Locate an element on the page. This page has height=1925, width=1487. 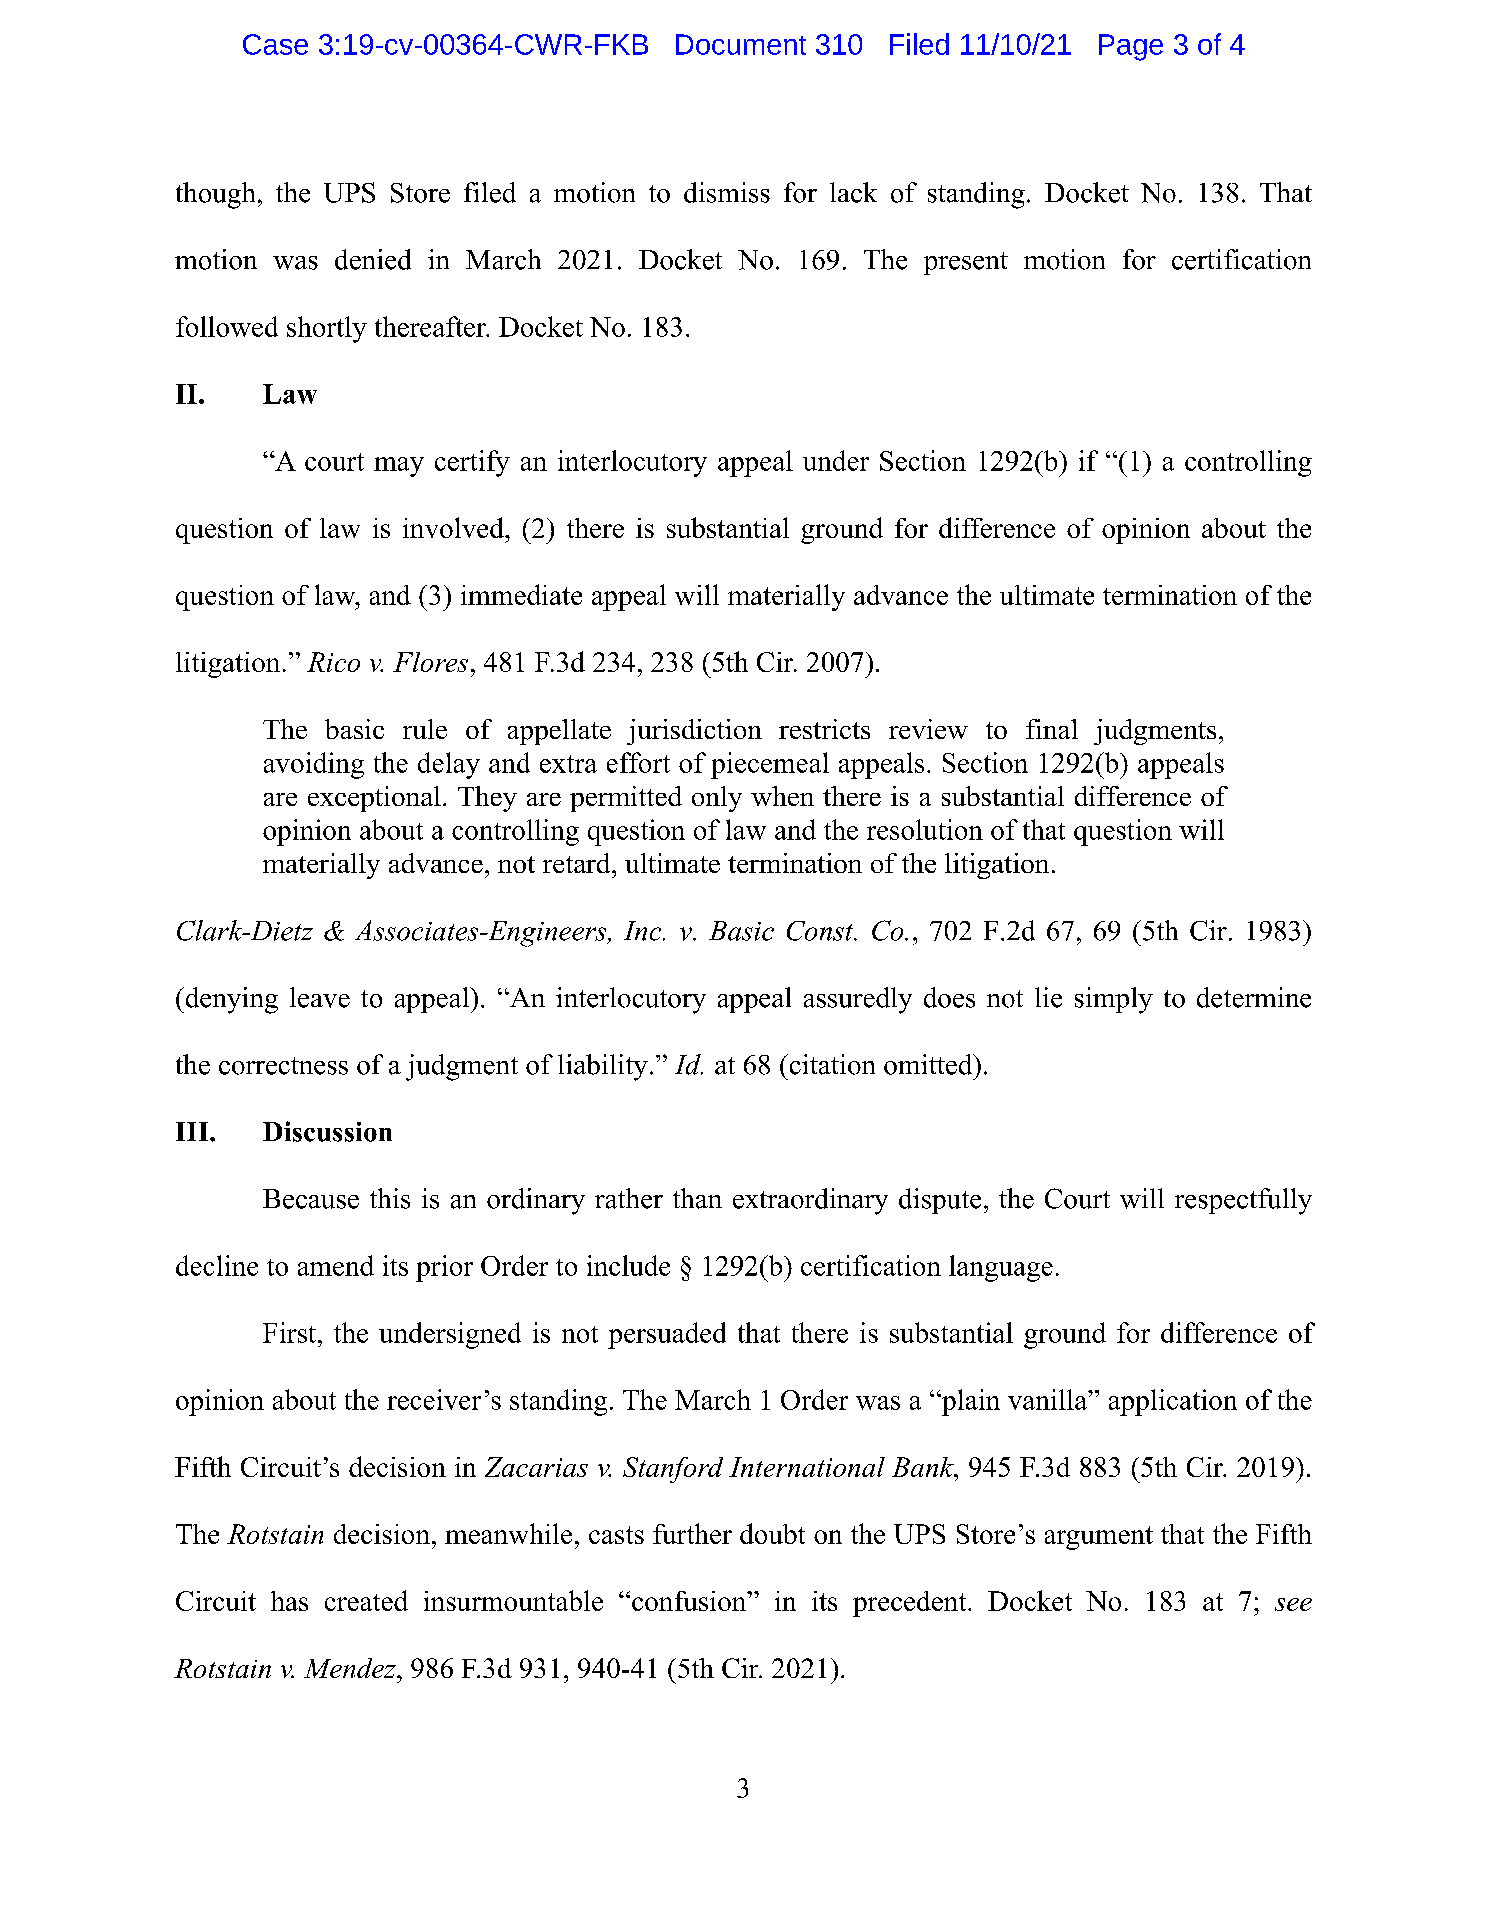
Rico is located at coordinates (333, 662).
